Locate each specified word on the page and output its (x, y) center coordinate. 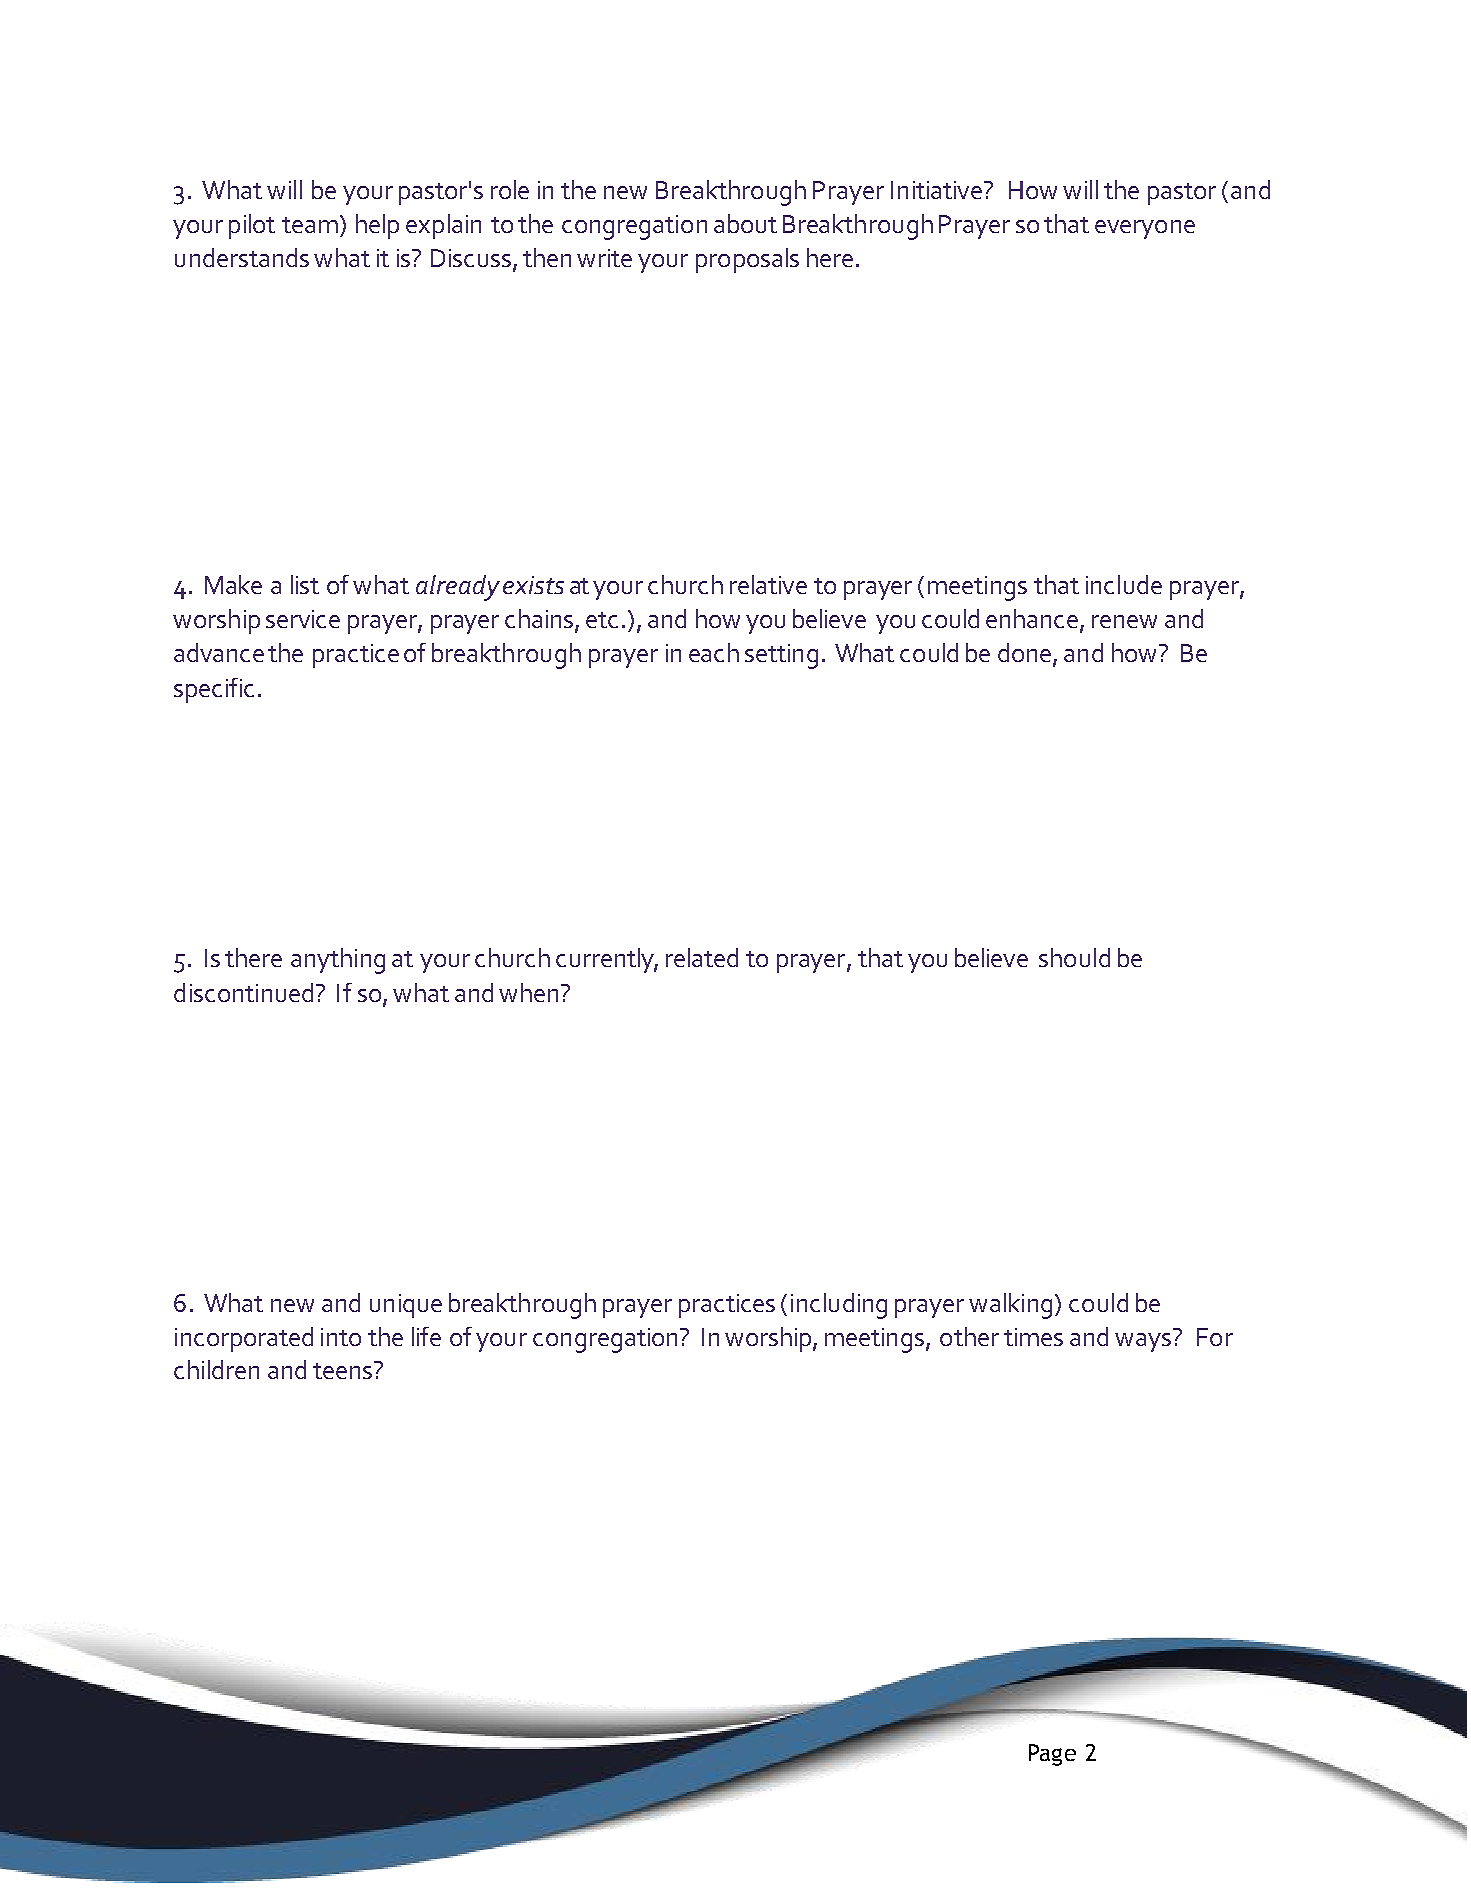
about (745, 223)
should (1074, 957)
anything (338, 961)
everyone (1145, 229)
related (702, 957)
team (310, 225)
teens (344, 1370)
